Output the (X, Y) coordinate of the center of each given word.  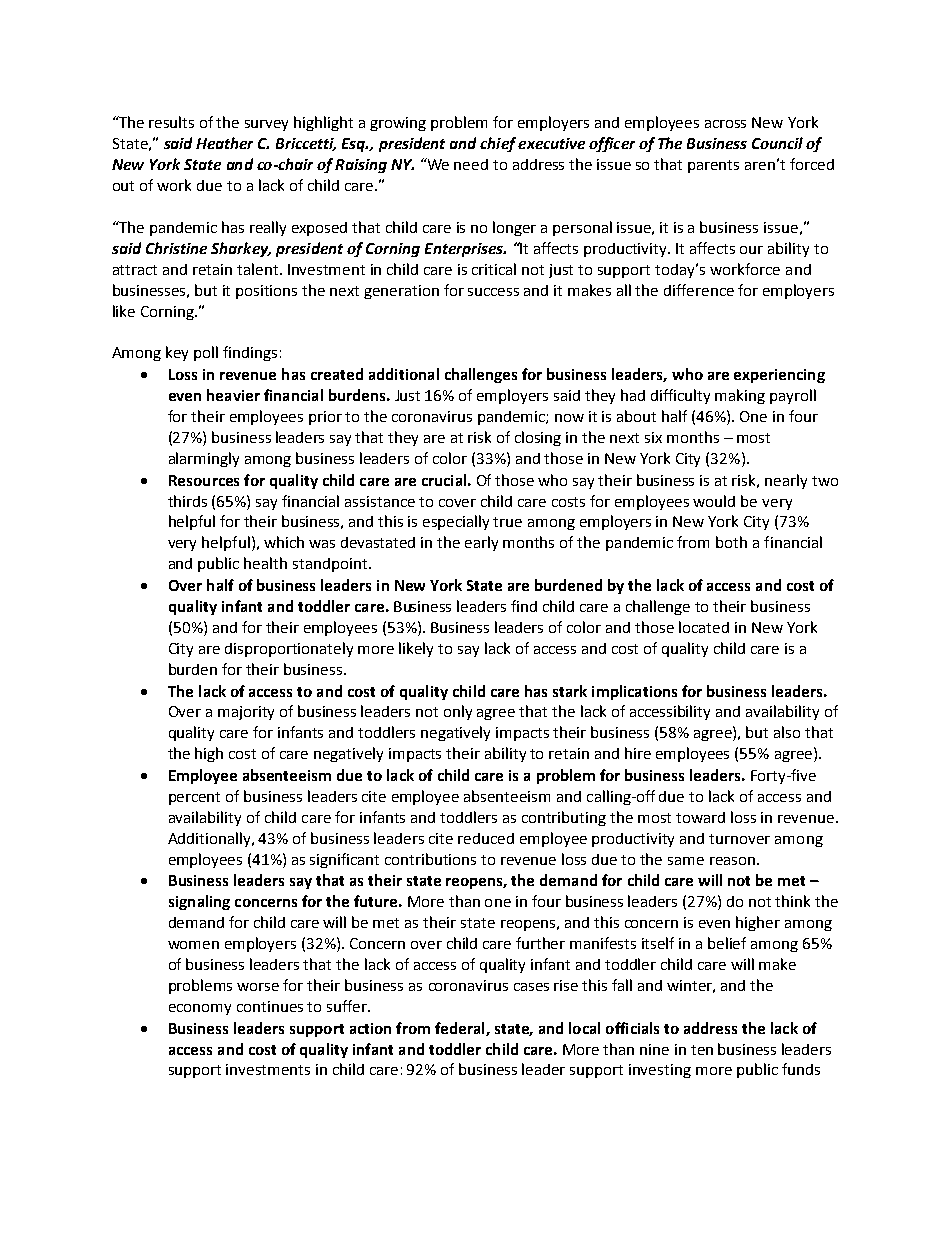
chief (498, 144)
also (787, 732)
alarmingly (204, 459)
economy (200, 1009)
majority (246, 713)
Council (777, 143)
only (458, 712)
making (740, 396)
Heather (224, 143)
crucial (444, 480)
